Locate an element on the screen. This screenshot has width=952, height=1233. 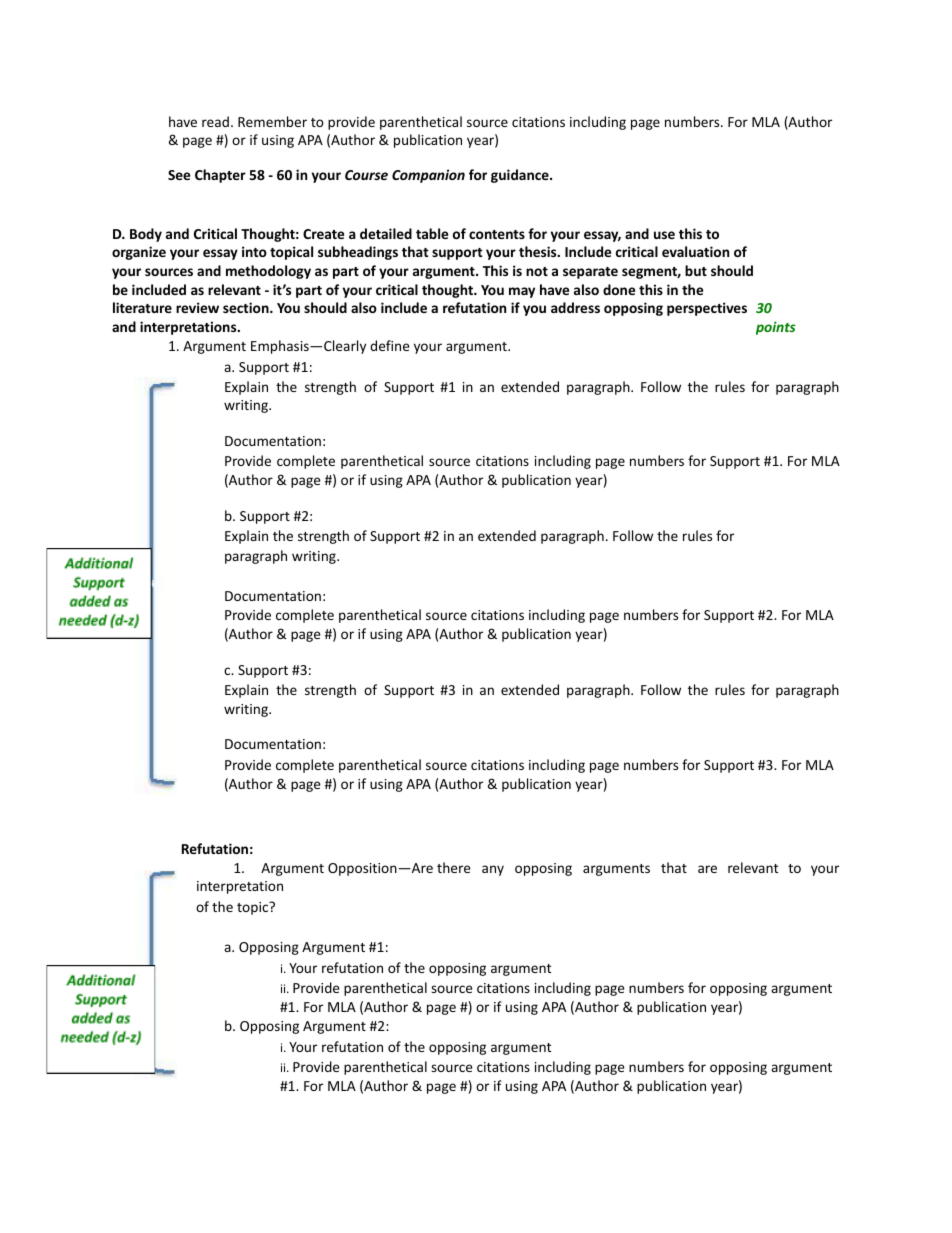
define is located at coordinates (390, 345).
